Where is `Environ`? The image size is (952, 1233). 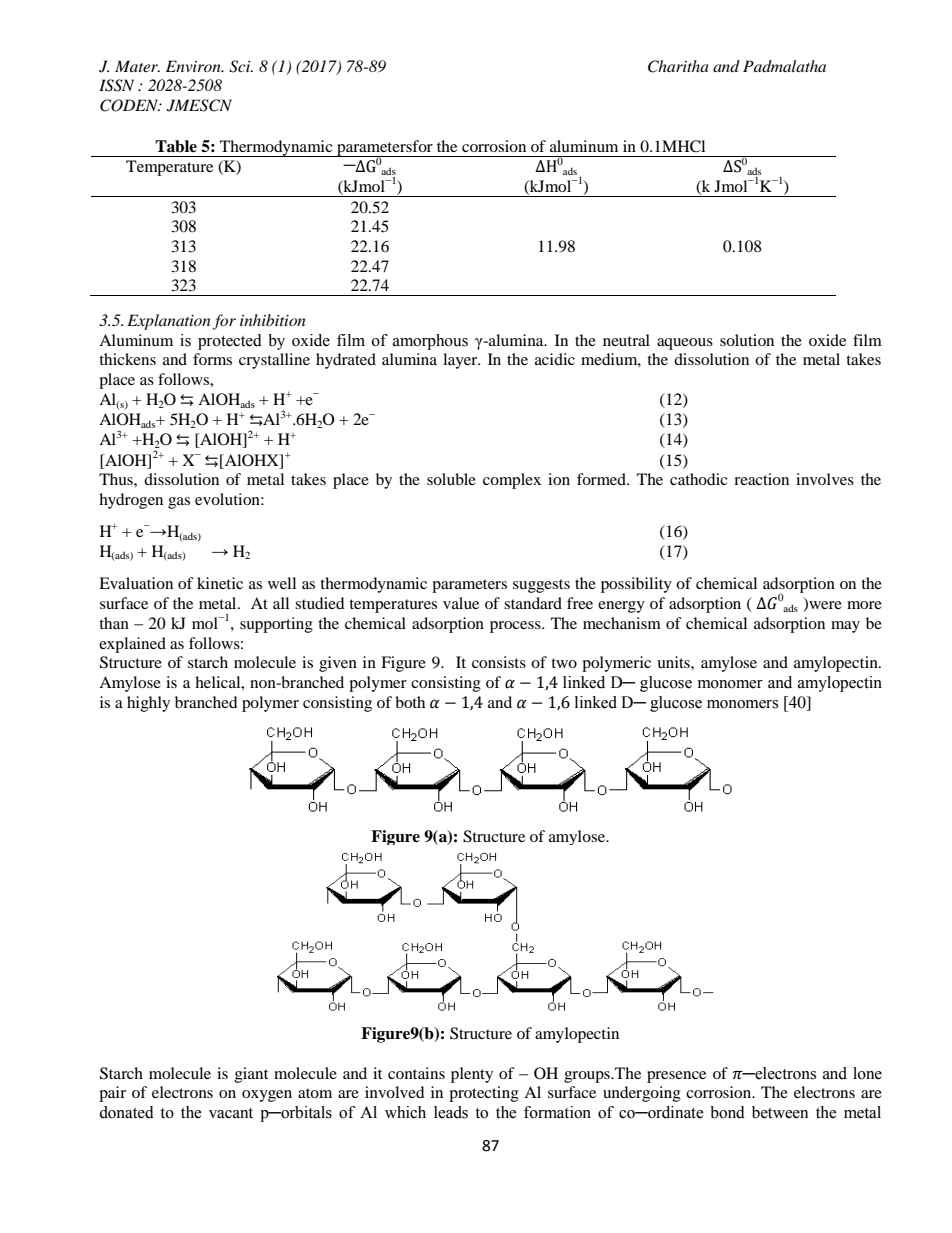 Environ is located at coordinates (194, 66).
